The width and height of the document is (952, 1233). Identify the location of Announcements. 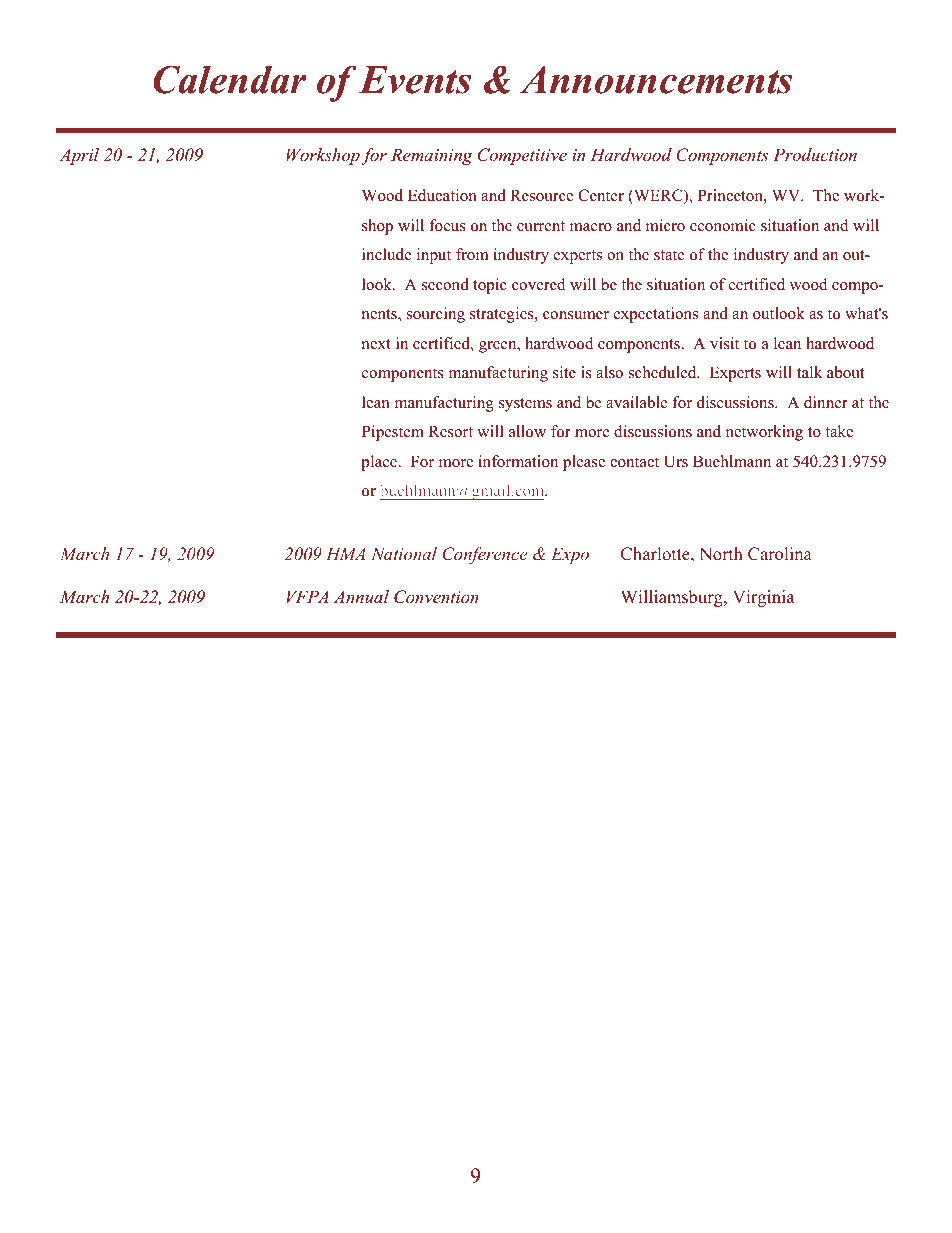
(656, 79).
